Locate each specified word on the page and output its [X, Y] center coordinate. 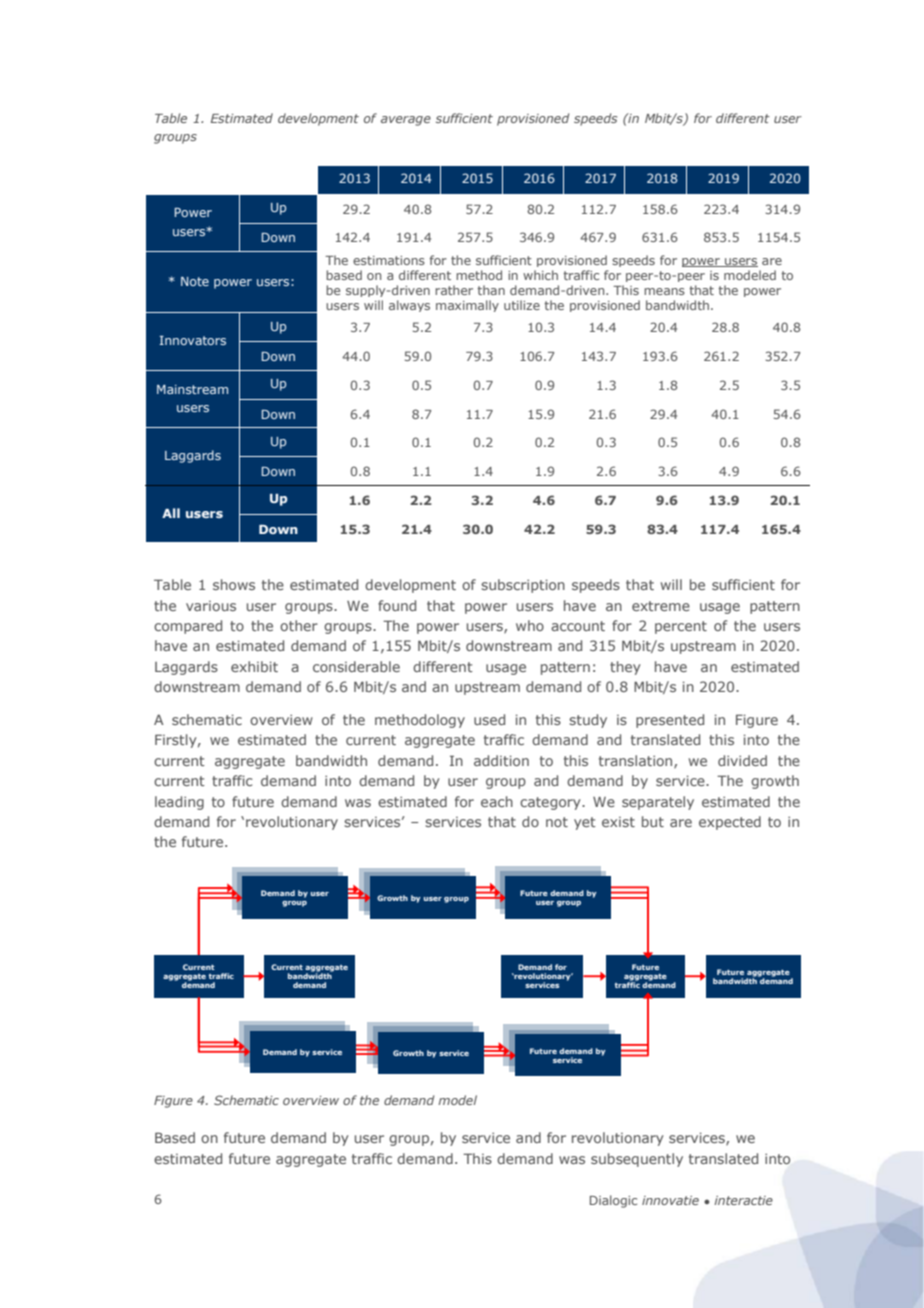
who [530, 625]
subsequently [637, 1160]
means [664, 291]
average [406, 121]
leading [179, 803]
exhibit [254, 666]
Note [195, 281]
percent [681, 627]
